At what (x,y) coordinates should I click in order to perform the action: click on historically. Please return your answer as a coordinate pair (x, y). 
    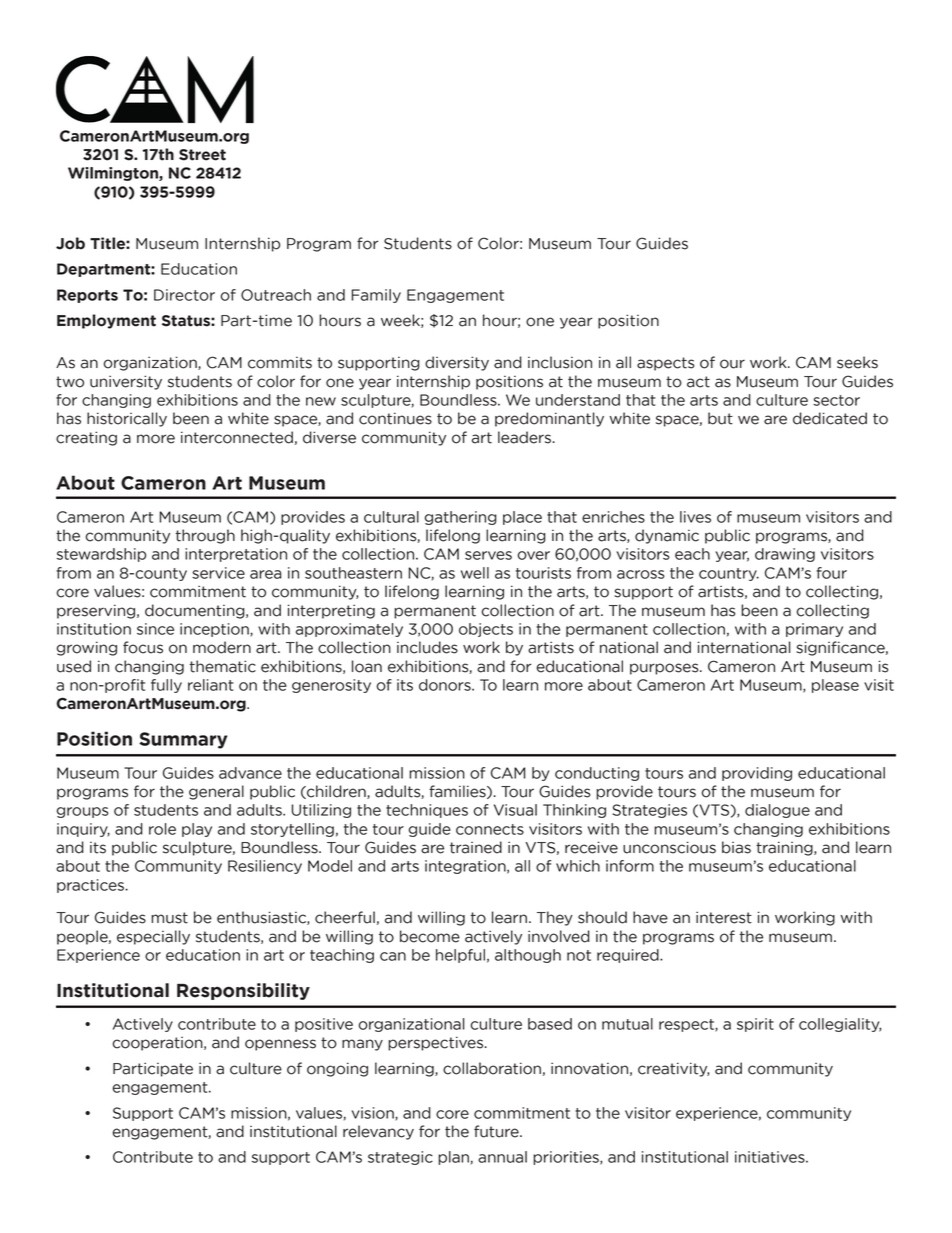
    Looking at the image, I should click on (127, 419).
